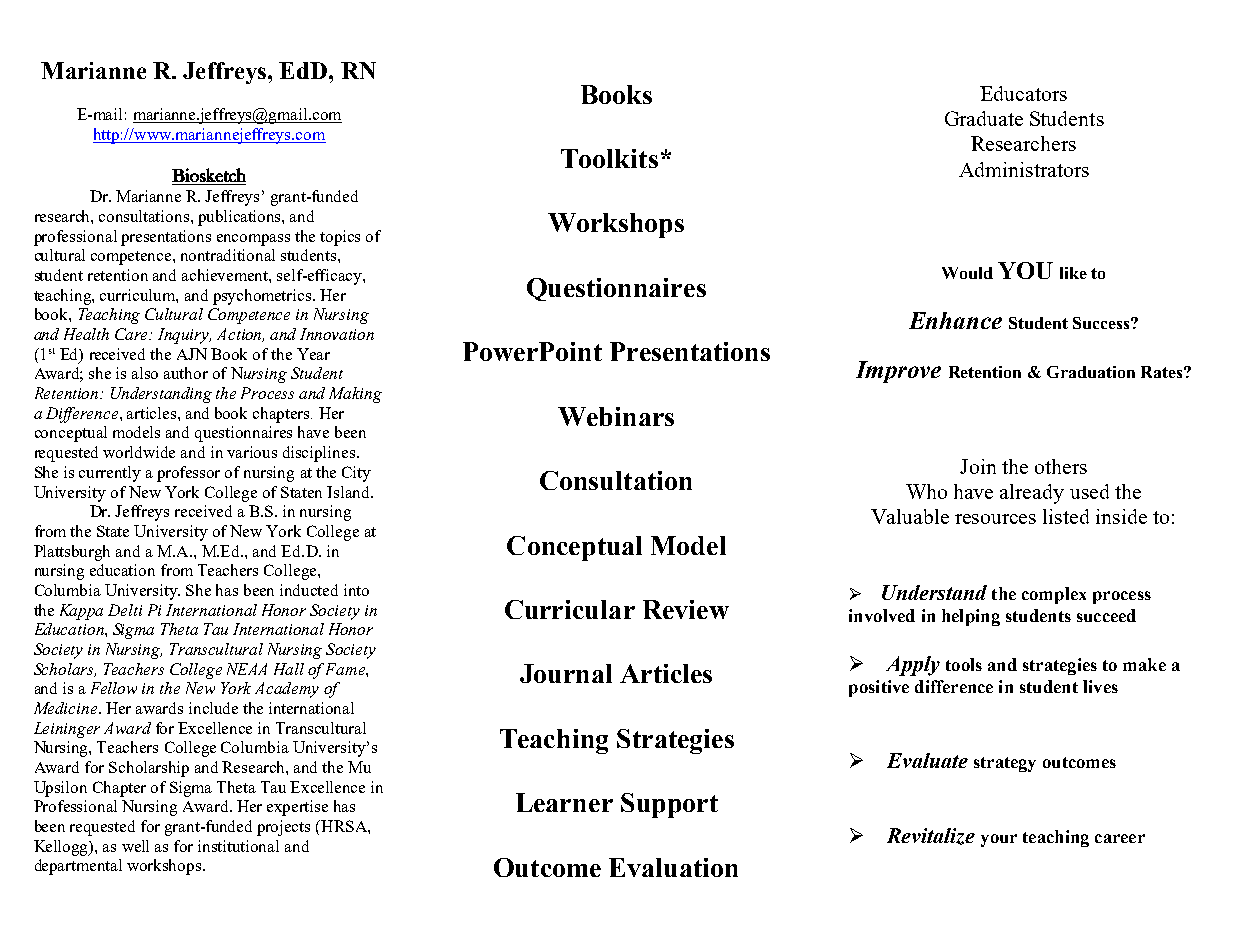 The height and width of the screenshot is (952, 1233). Describe the element at coordinates (238, 846) in the screenshot. I see `institutional` at that location.
